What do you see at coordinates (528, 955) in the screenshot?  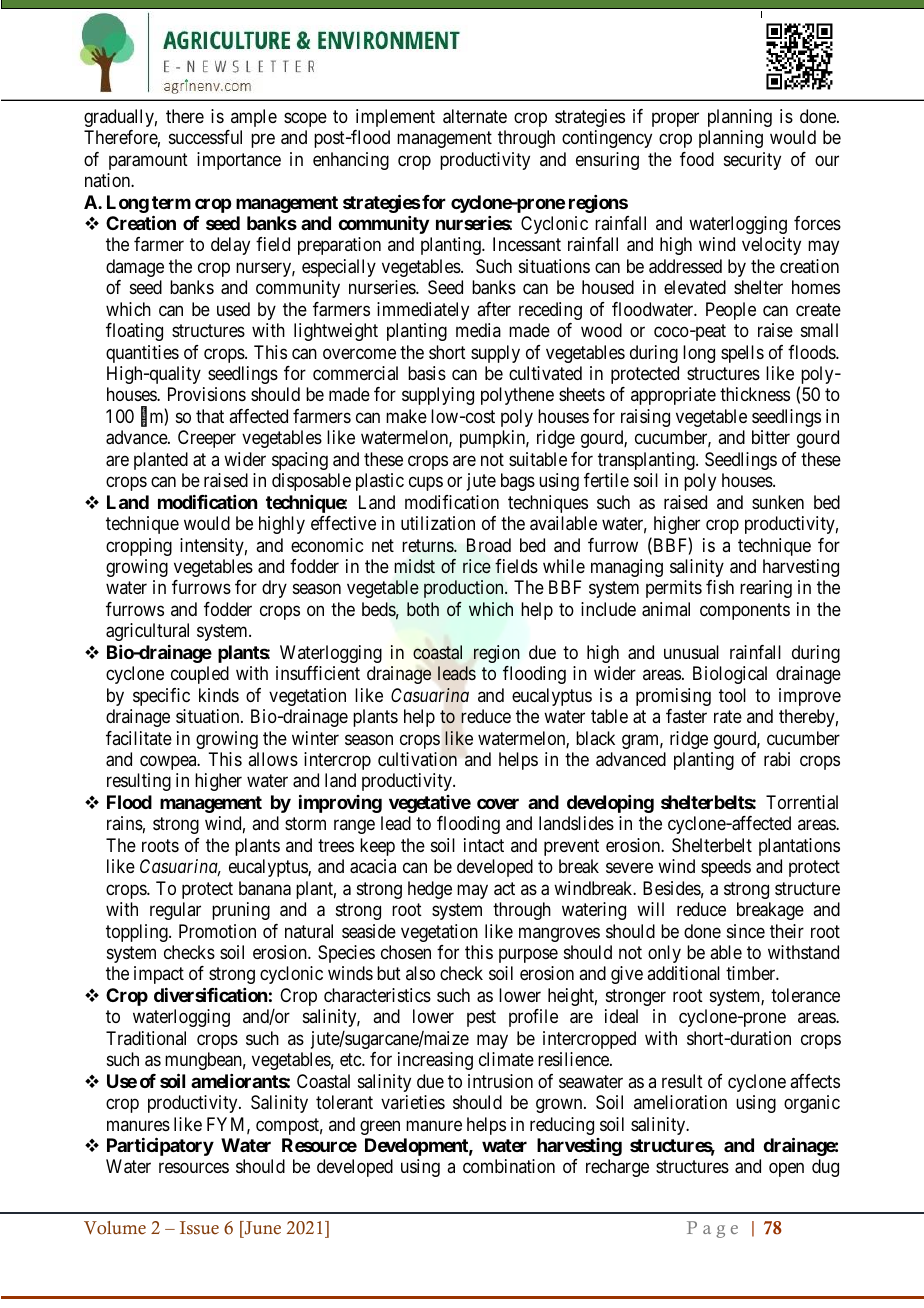 I see `purpose` at bounding box center [528, 955].
